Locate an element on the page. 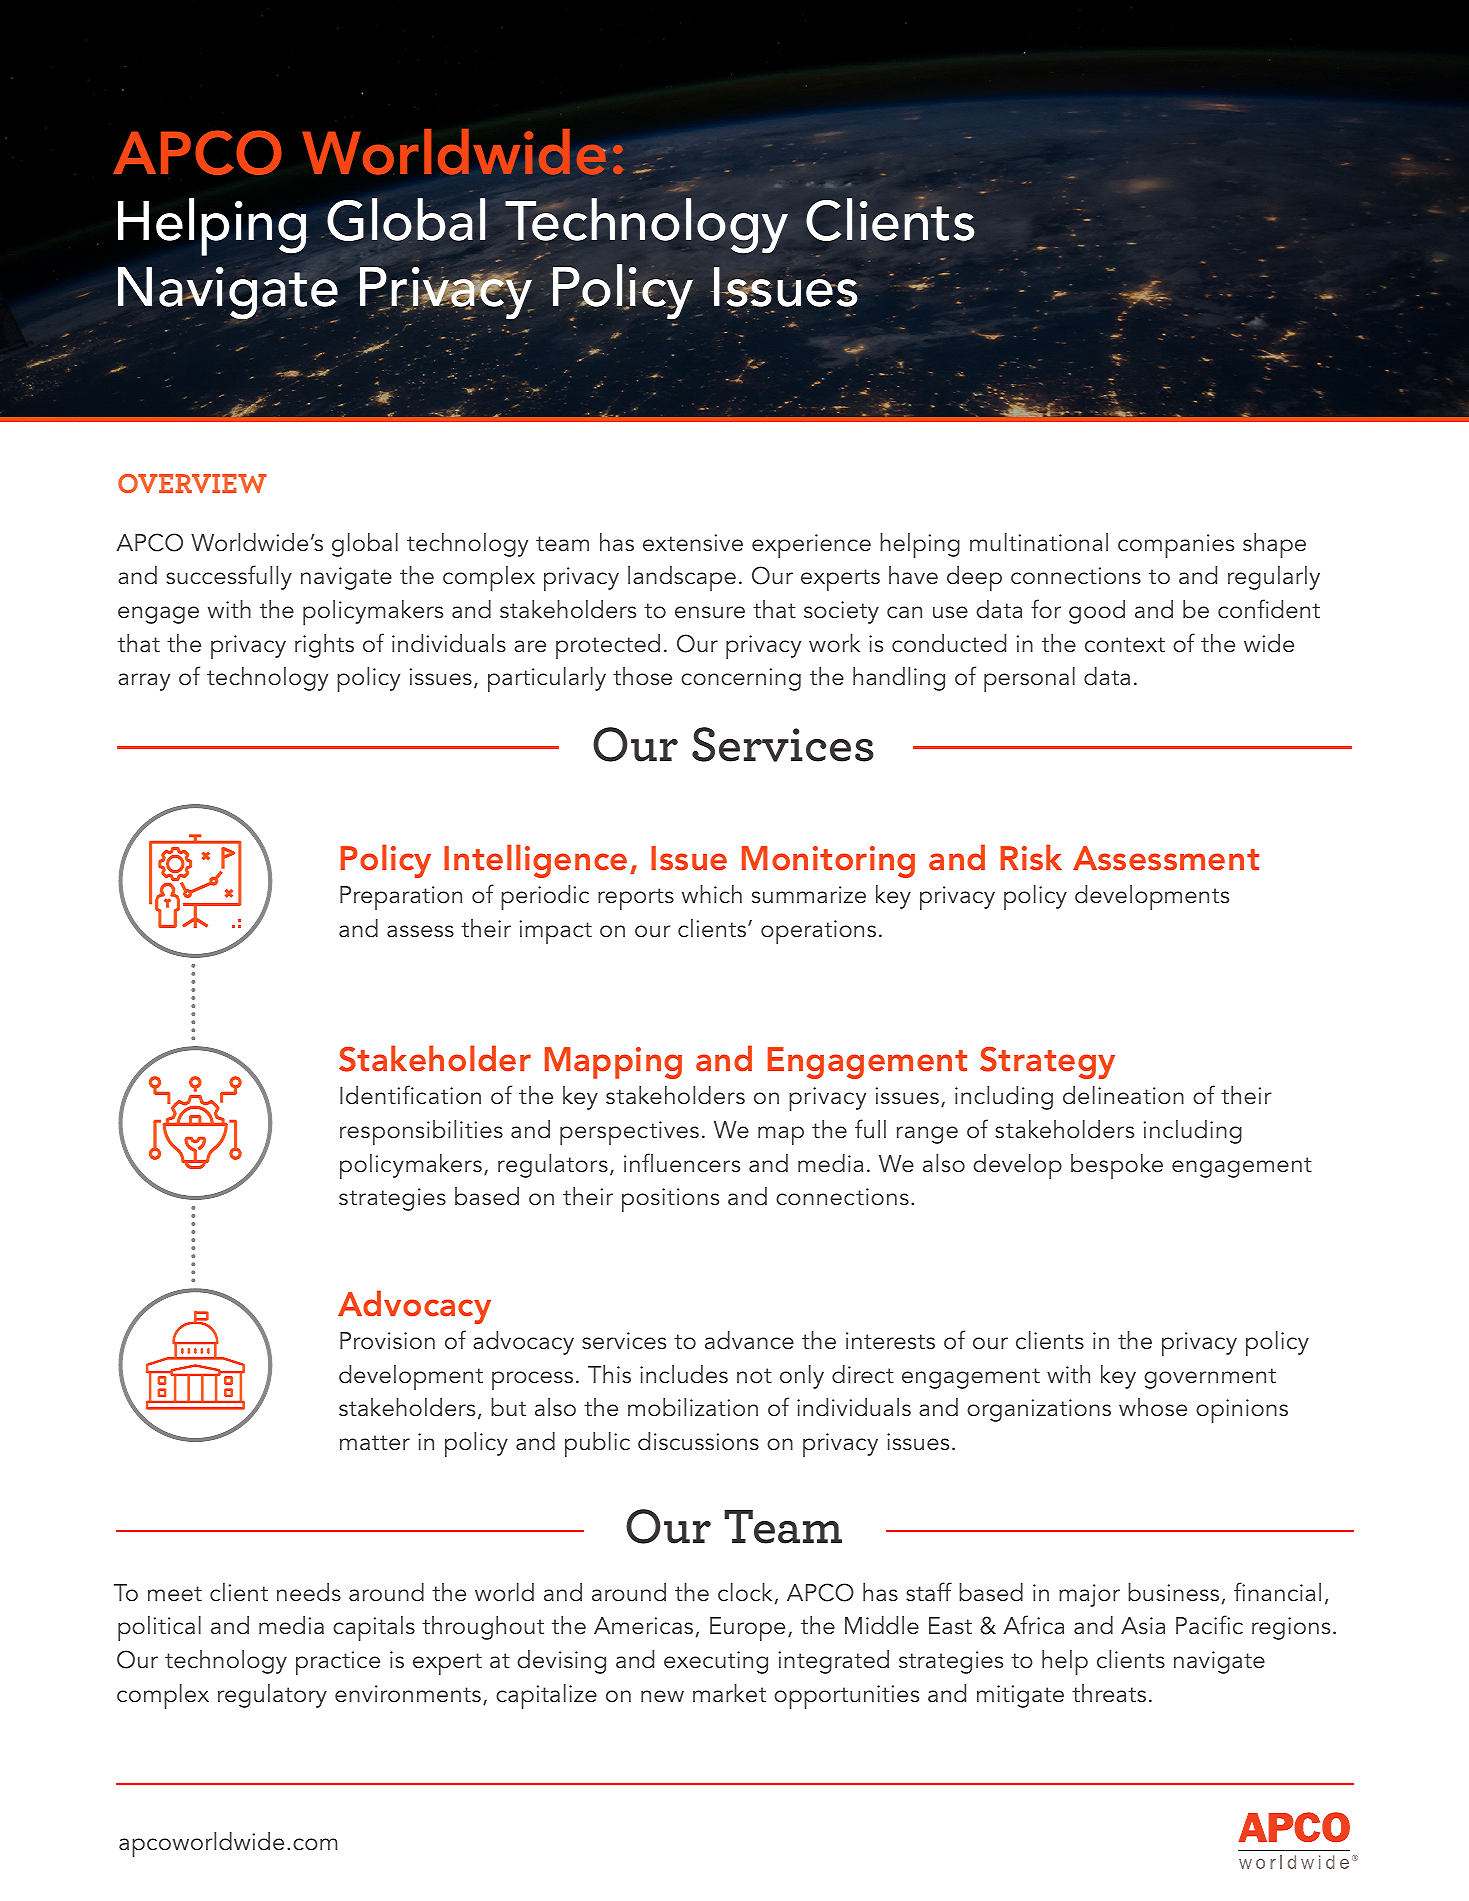 The width and height of the image is (1469, 1901). companies is located at coordinates (1176, 546).
